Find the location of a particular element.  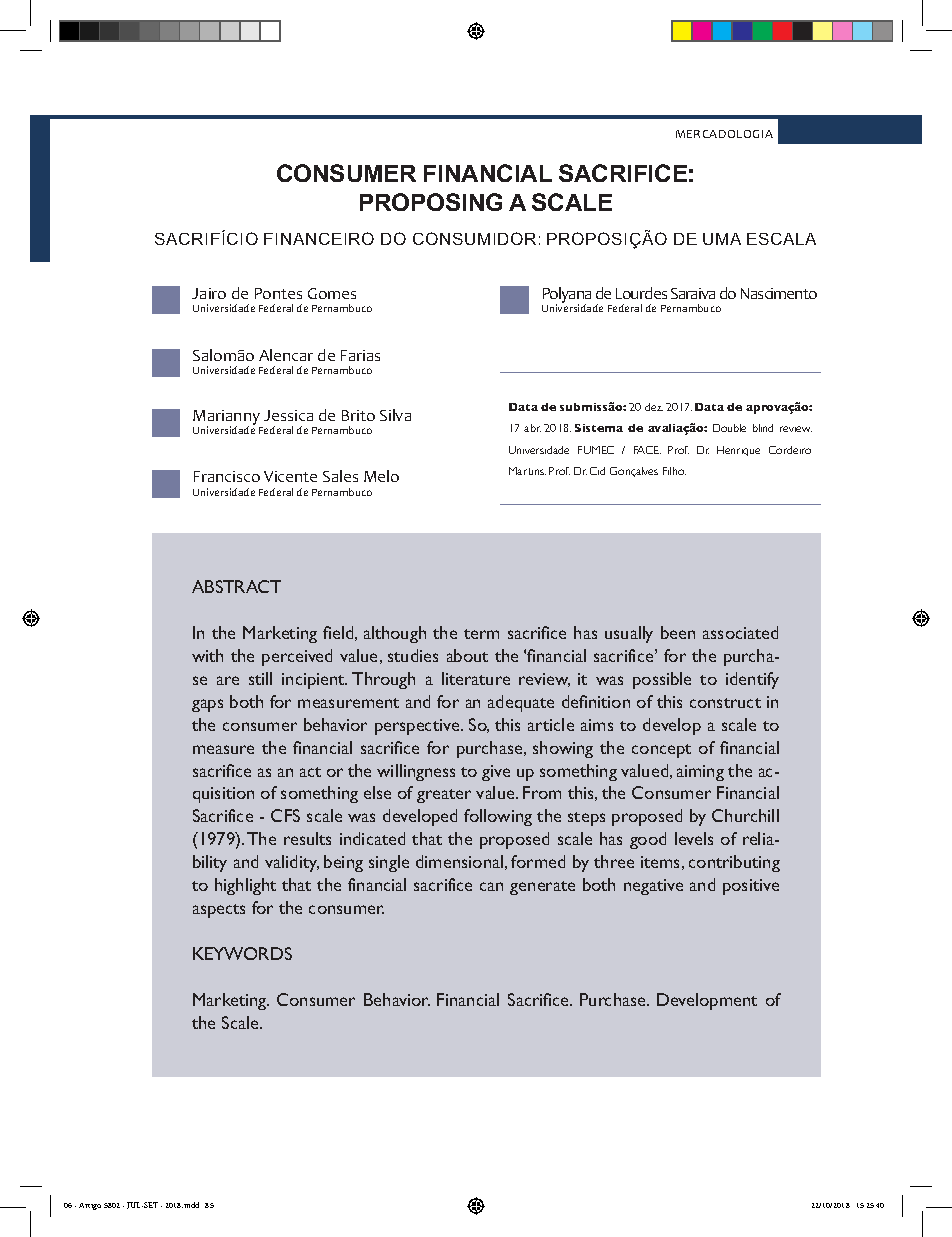

been is located at coordinates (678, 632).
